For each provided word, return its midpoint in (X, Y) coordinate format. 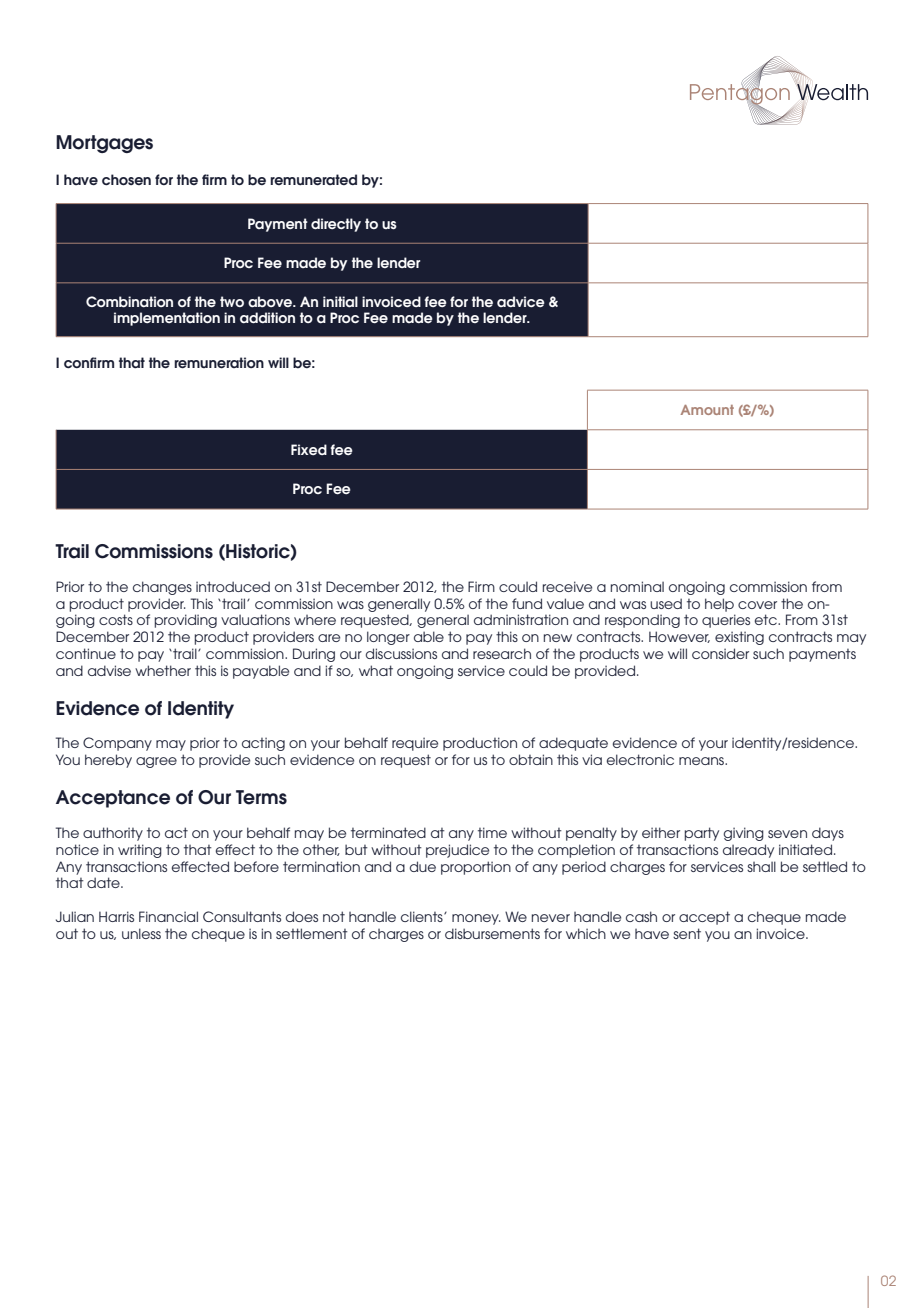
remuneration (219, 362)
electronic (640, 759)
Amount (707, 410)
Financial (168, 916)
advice (521, 301)
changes (162, 588)
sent (687, 933)
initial (340, 301)
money (476, 919)
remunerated (313, 179)
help (719, 605)
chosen (126, 180)
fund (527, 603)
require (415, 744)
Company (117, 744)
